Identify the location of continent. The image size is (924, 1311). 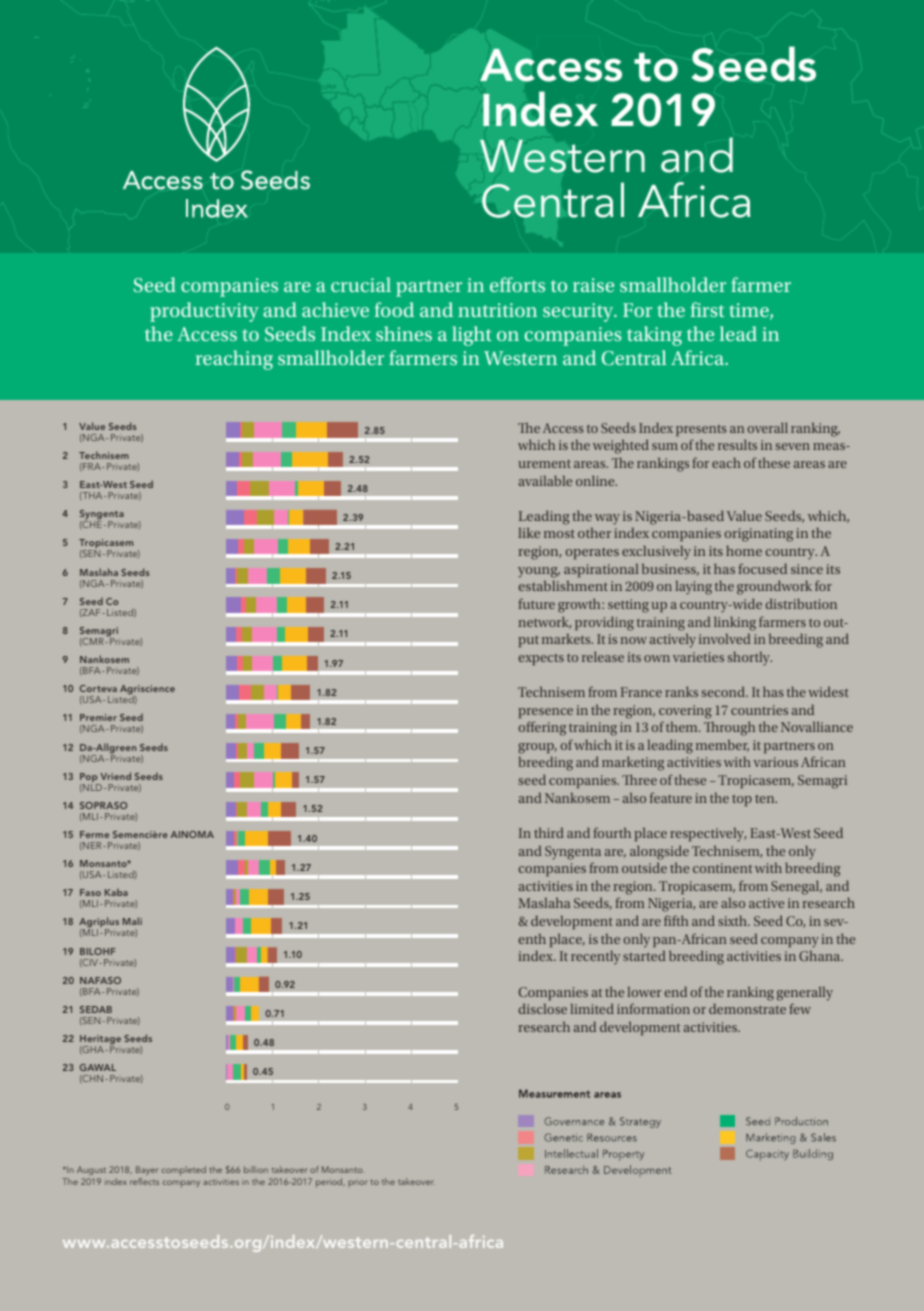
(722, 868).
